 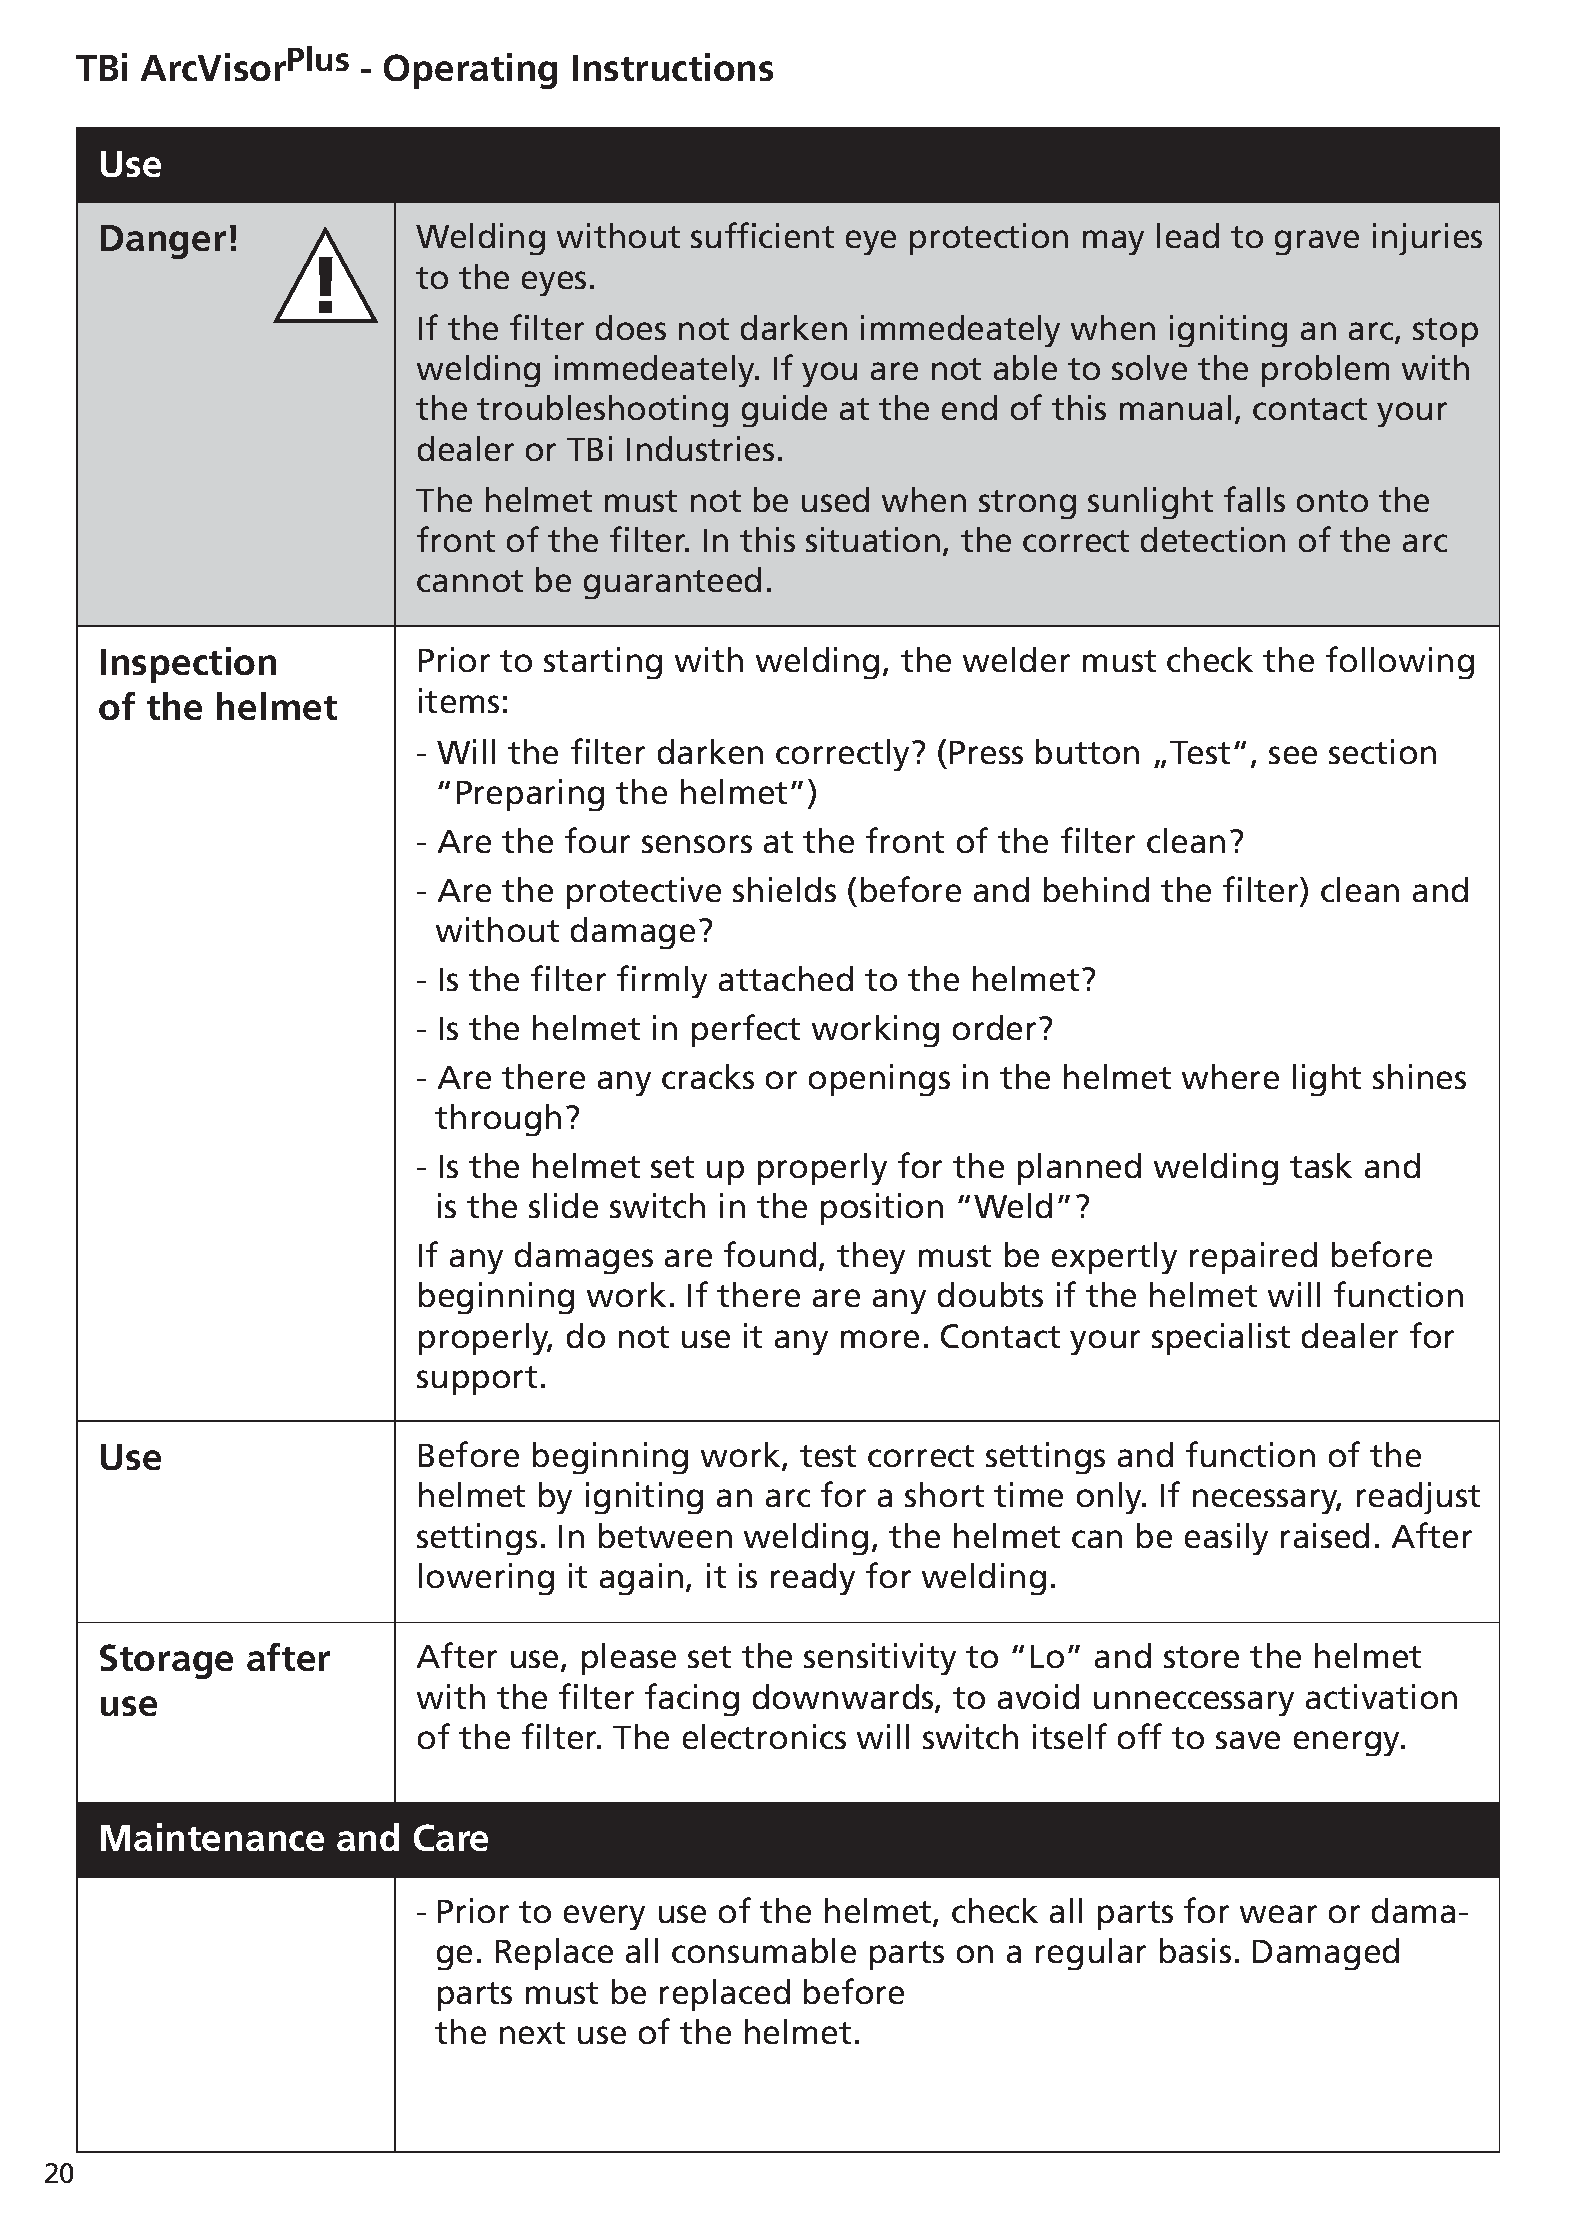 I want to click on items, so click(x=459, y=700).
